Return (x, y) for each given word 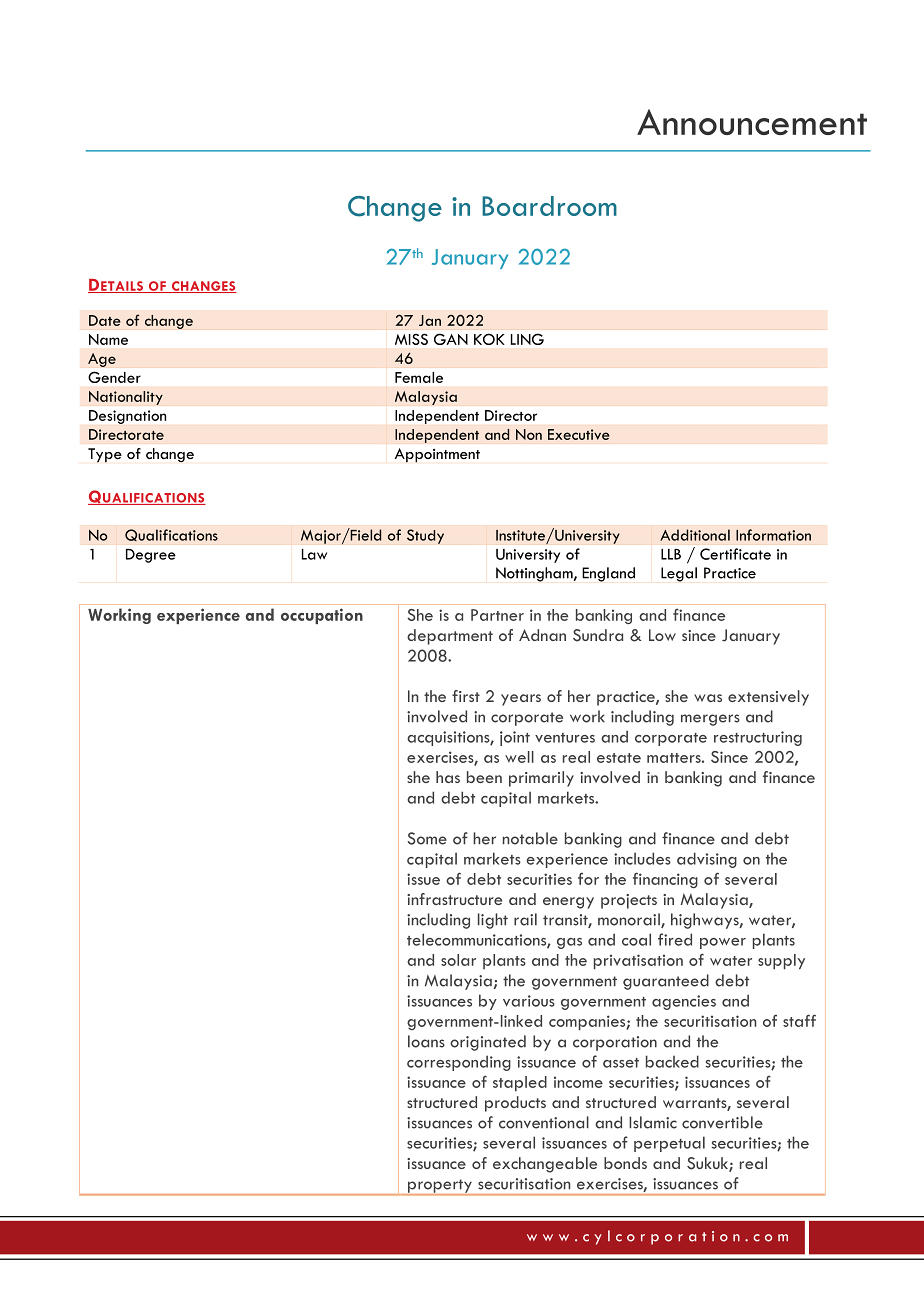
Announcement (752, 122)
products (515, 1104)
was (708, 698)
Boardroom (549, 206)
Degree (151, 556)
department (450, 637)
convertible (722, 1122)
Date (105, 320)
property (440, 1187)
